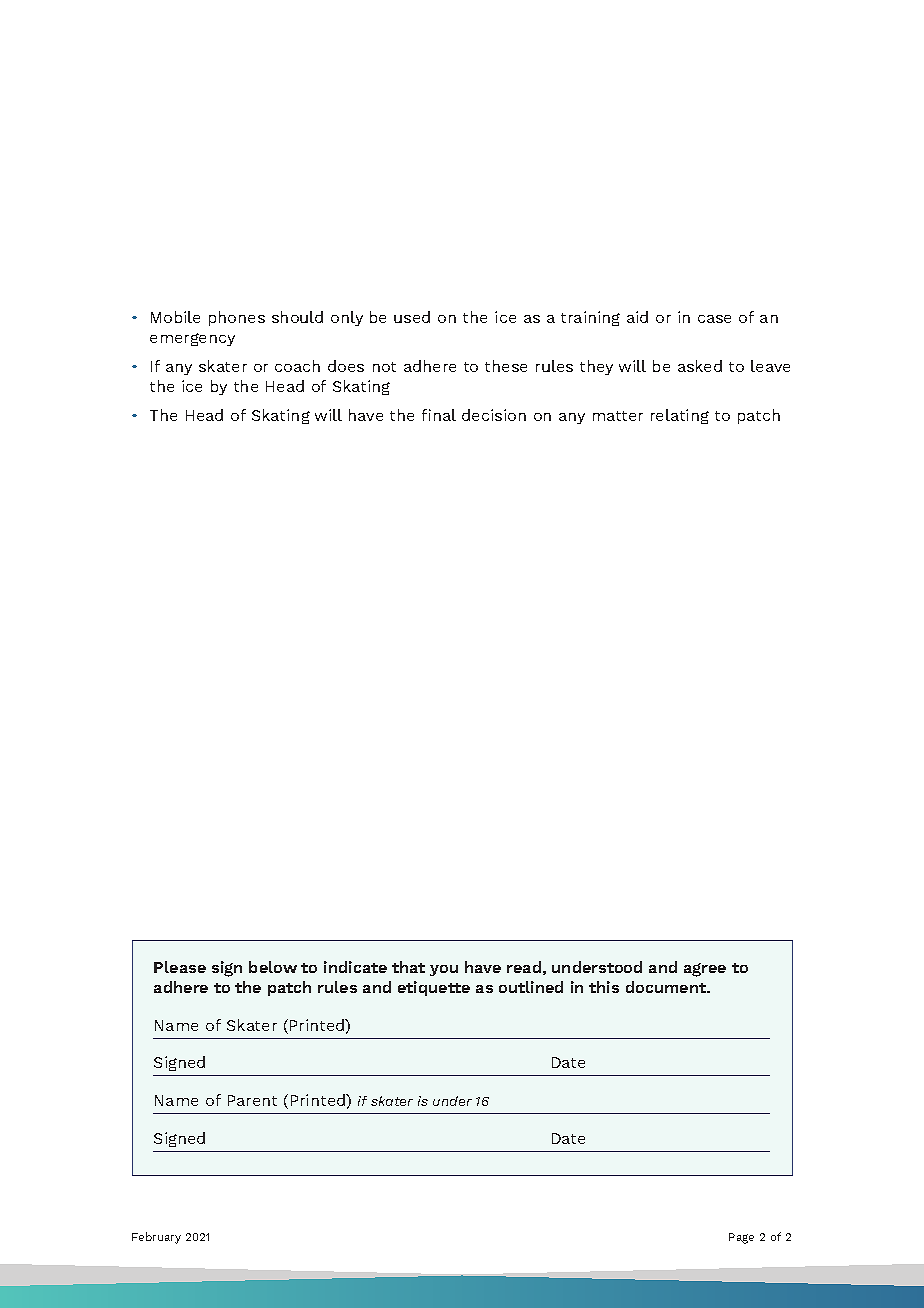  Describe the element at coordinates (252, 1100) in the screenshot. I see `Parent` at that location.
